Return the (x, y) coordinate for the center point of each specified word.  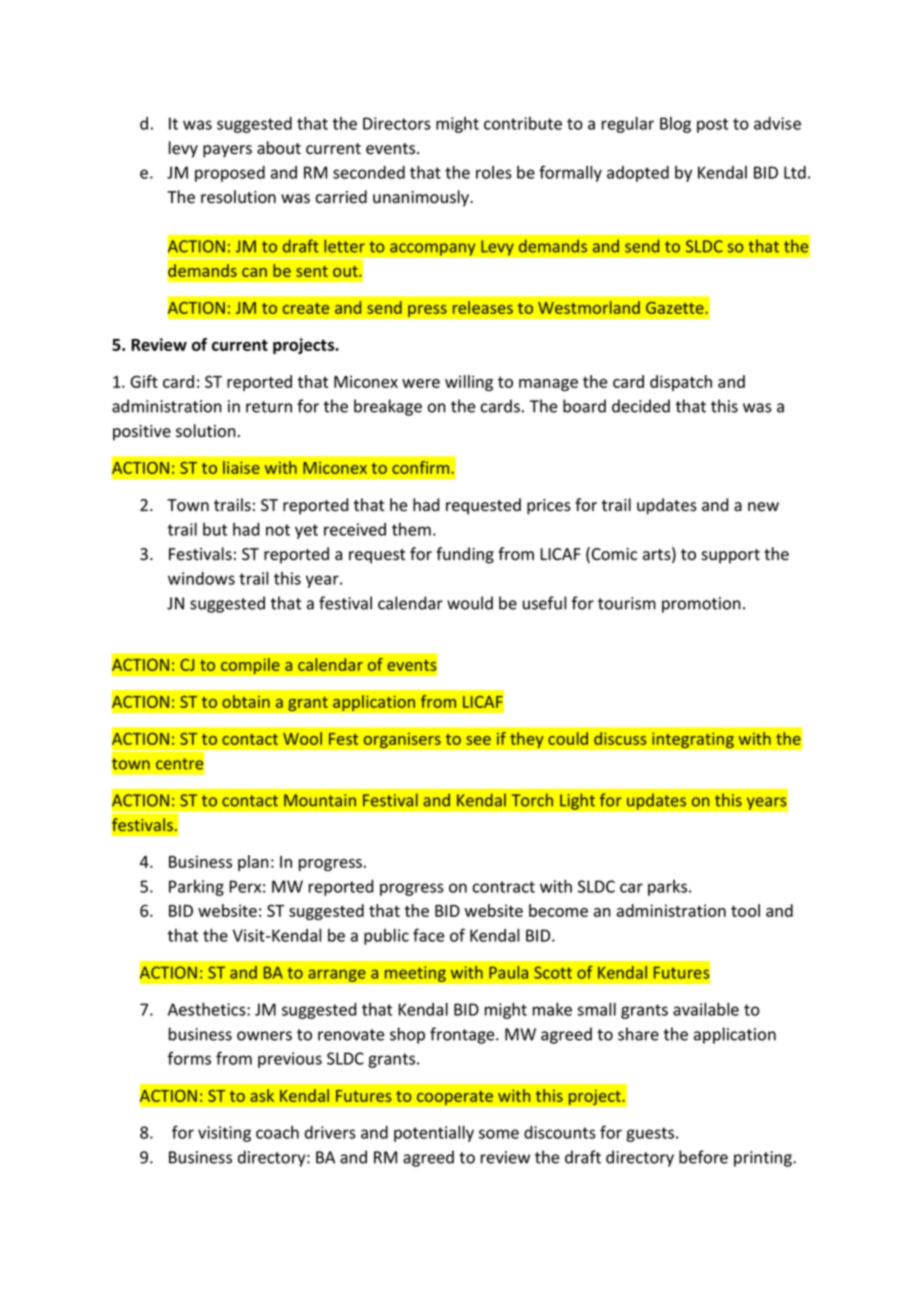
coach (277, 1132)
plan (253, 863)
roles (494, 172)
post (712, 125)
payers (227, 151)
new (763, 507)
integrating (693, 740)
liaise (241, 467)
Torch (532, 800)
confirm (422, 467)
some (499, 1134)
